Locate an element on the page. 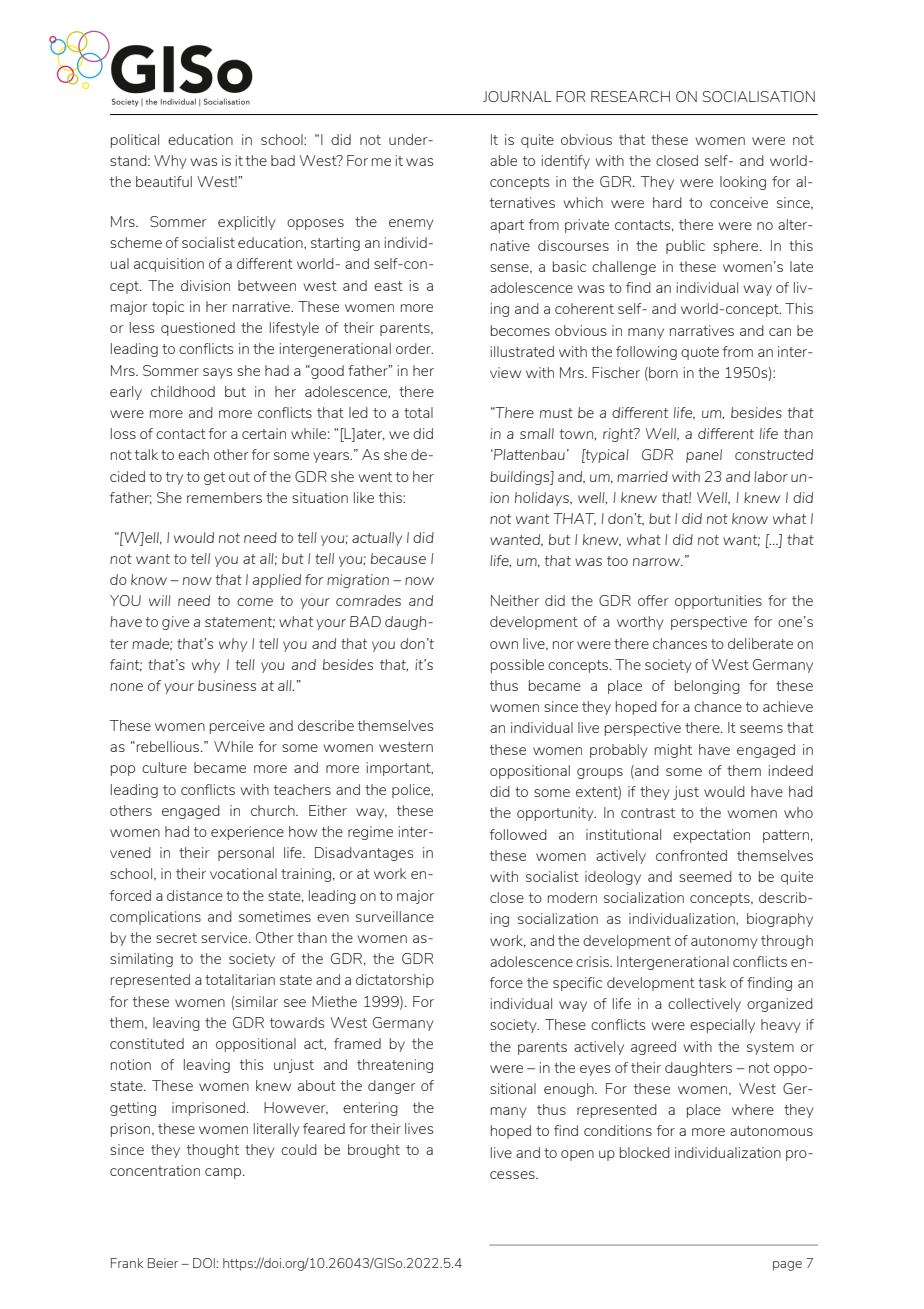 The image size is (924, 1309). possible is located at coordinates (517, 666).
